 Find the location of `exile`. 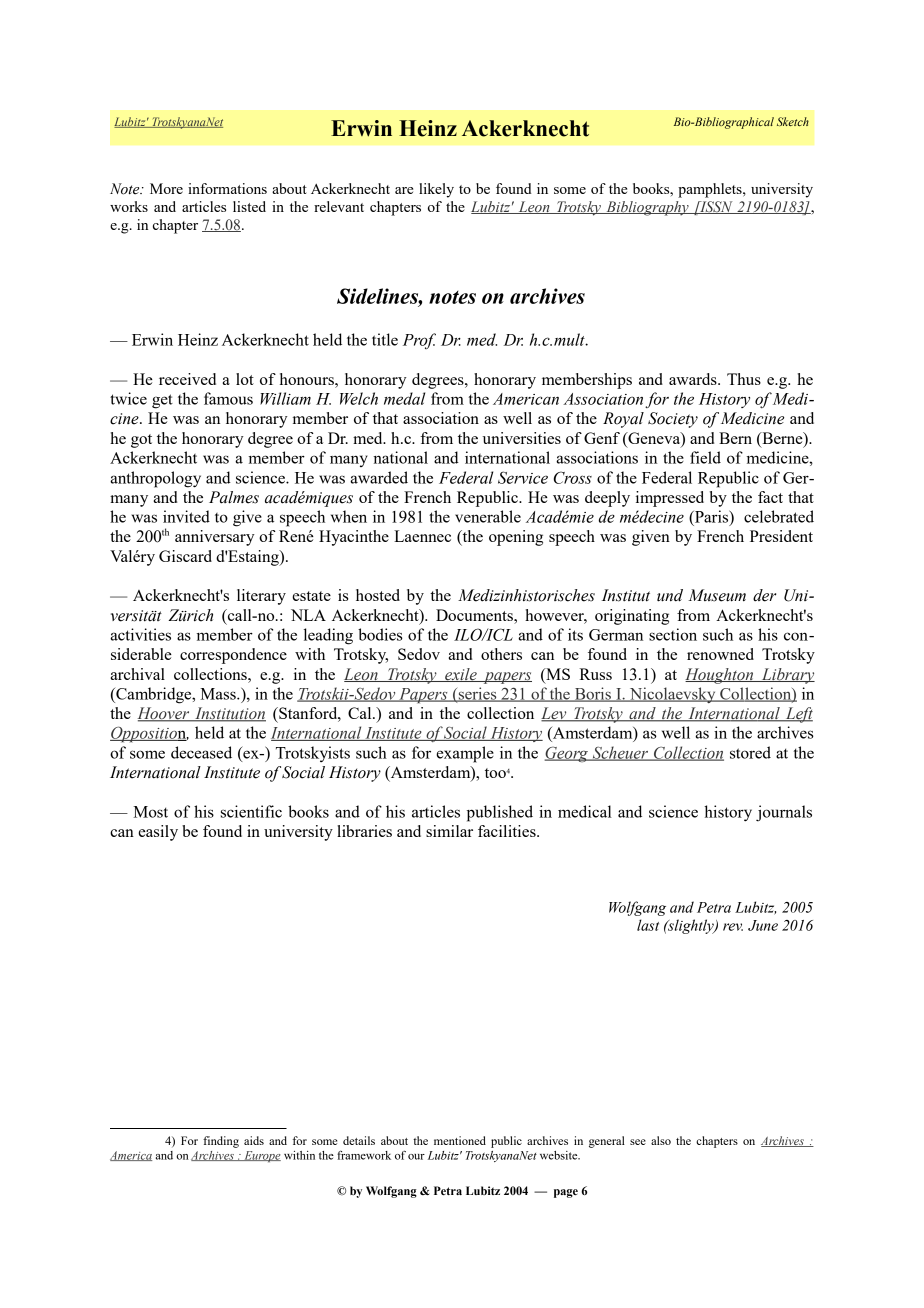

exile is located at coordinates (461, 675).
